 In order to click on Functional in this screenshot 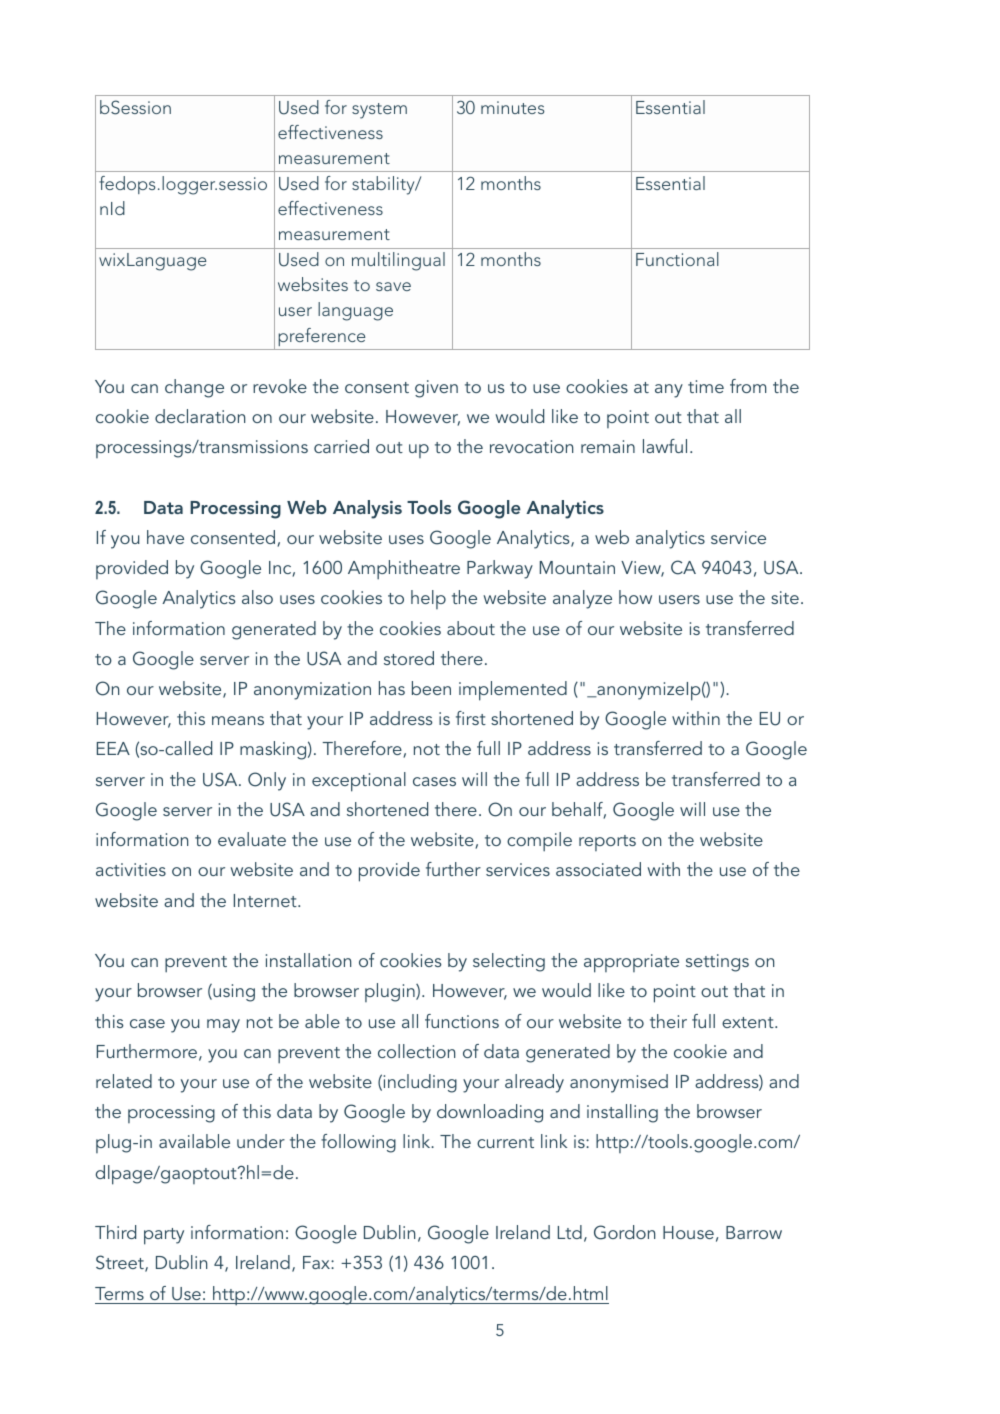, I will do `click(677, 259)`.
